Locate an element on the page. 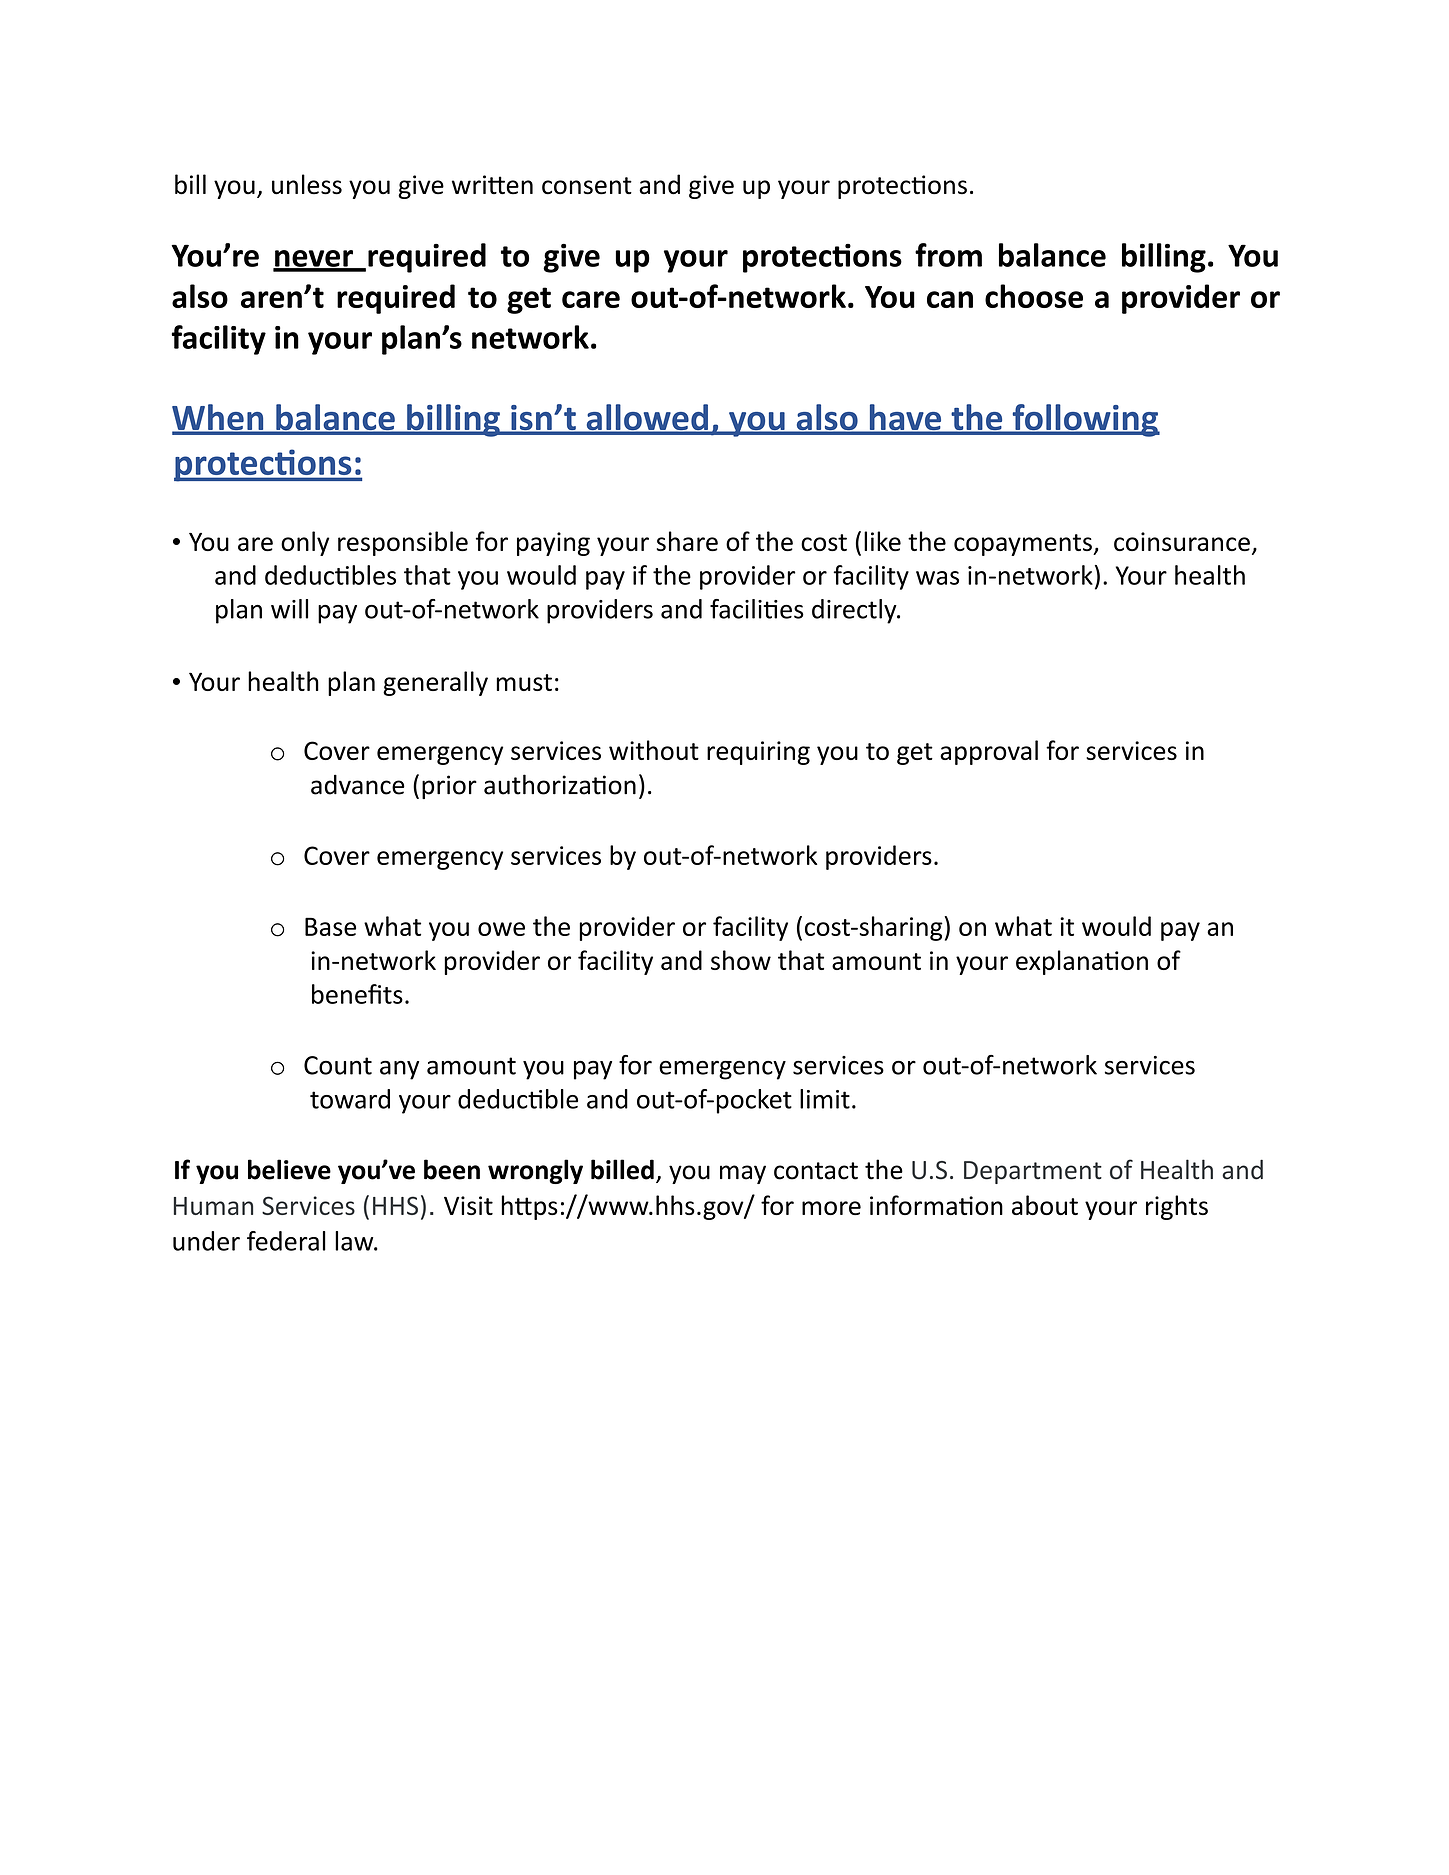  approval is located at coordinates (989, 752).
